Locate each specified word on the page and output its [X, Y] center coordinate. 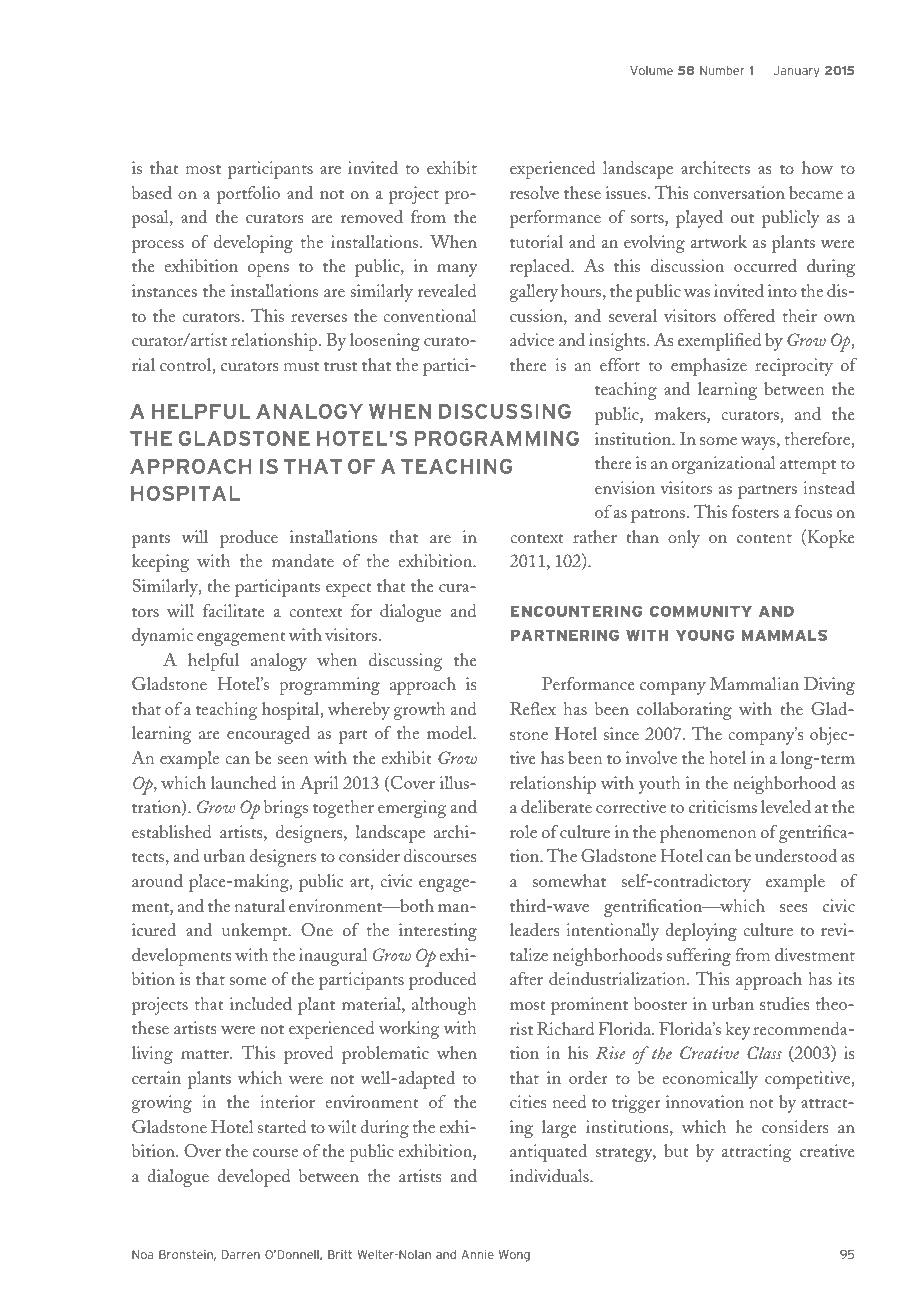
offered [749, 315]
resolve [534, 192]
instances [164, 290]
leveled [786, 806]
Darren [241, 1254]
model [451, 732]
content [764, 538]
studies [784, 1003]
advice [532, 339]
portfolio [248, 195]
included [261, 1003]
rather [595, 536]
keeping [160, 563]
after [526, 978]
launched [244, 782]
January [796, 72]
